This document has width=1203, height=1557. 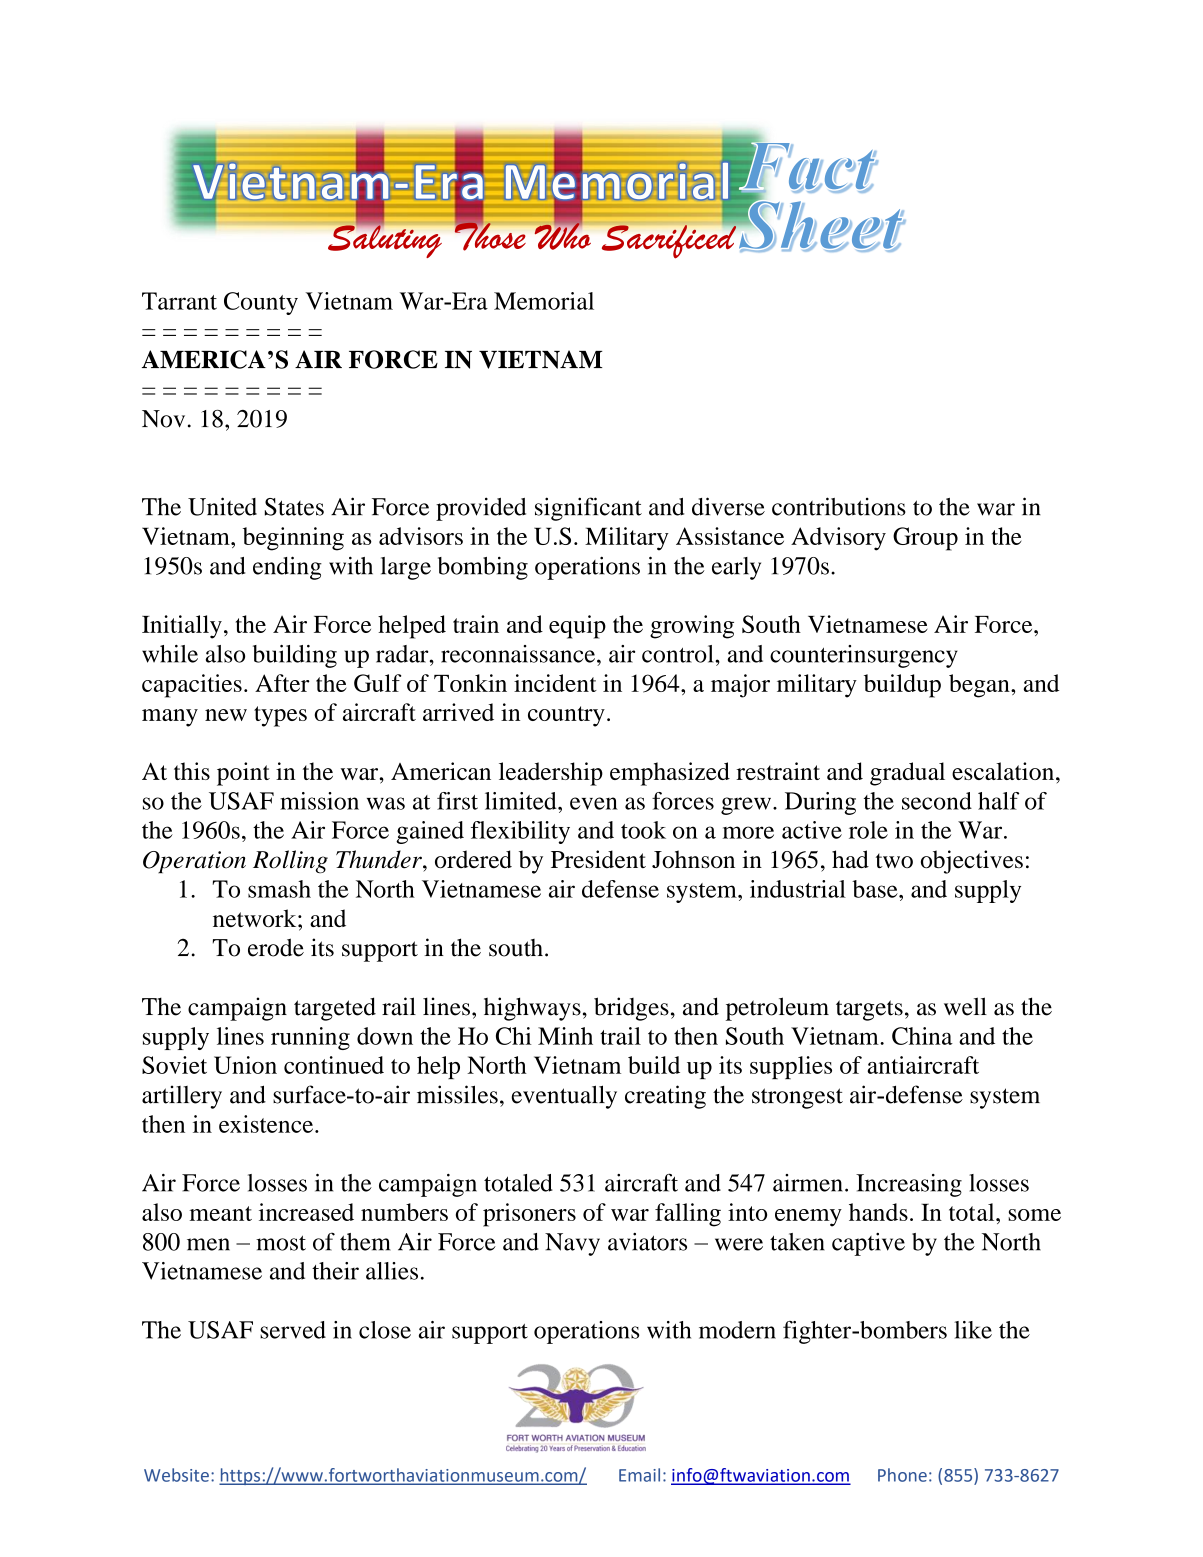 I want to click on China, so click(x=922, y=1036).
